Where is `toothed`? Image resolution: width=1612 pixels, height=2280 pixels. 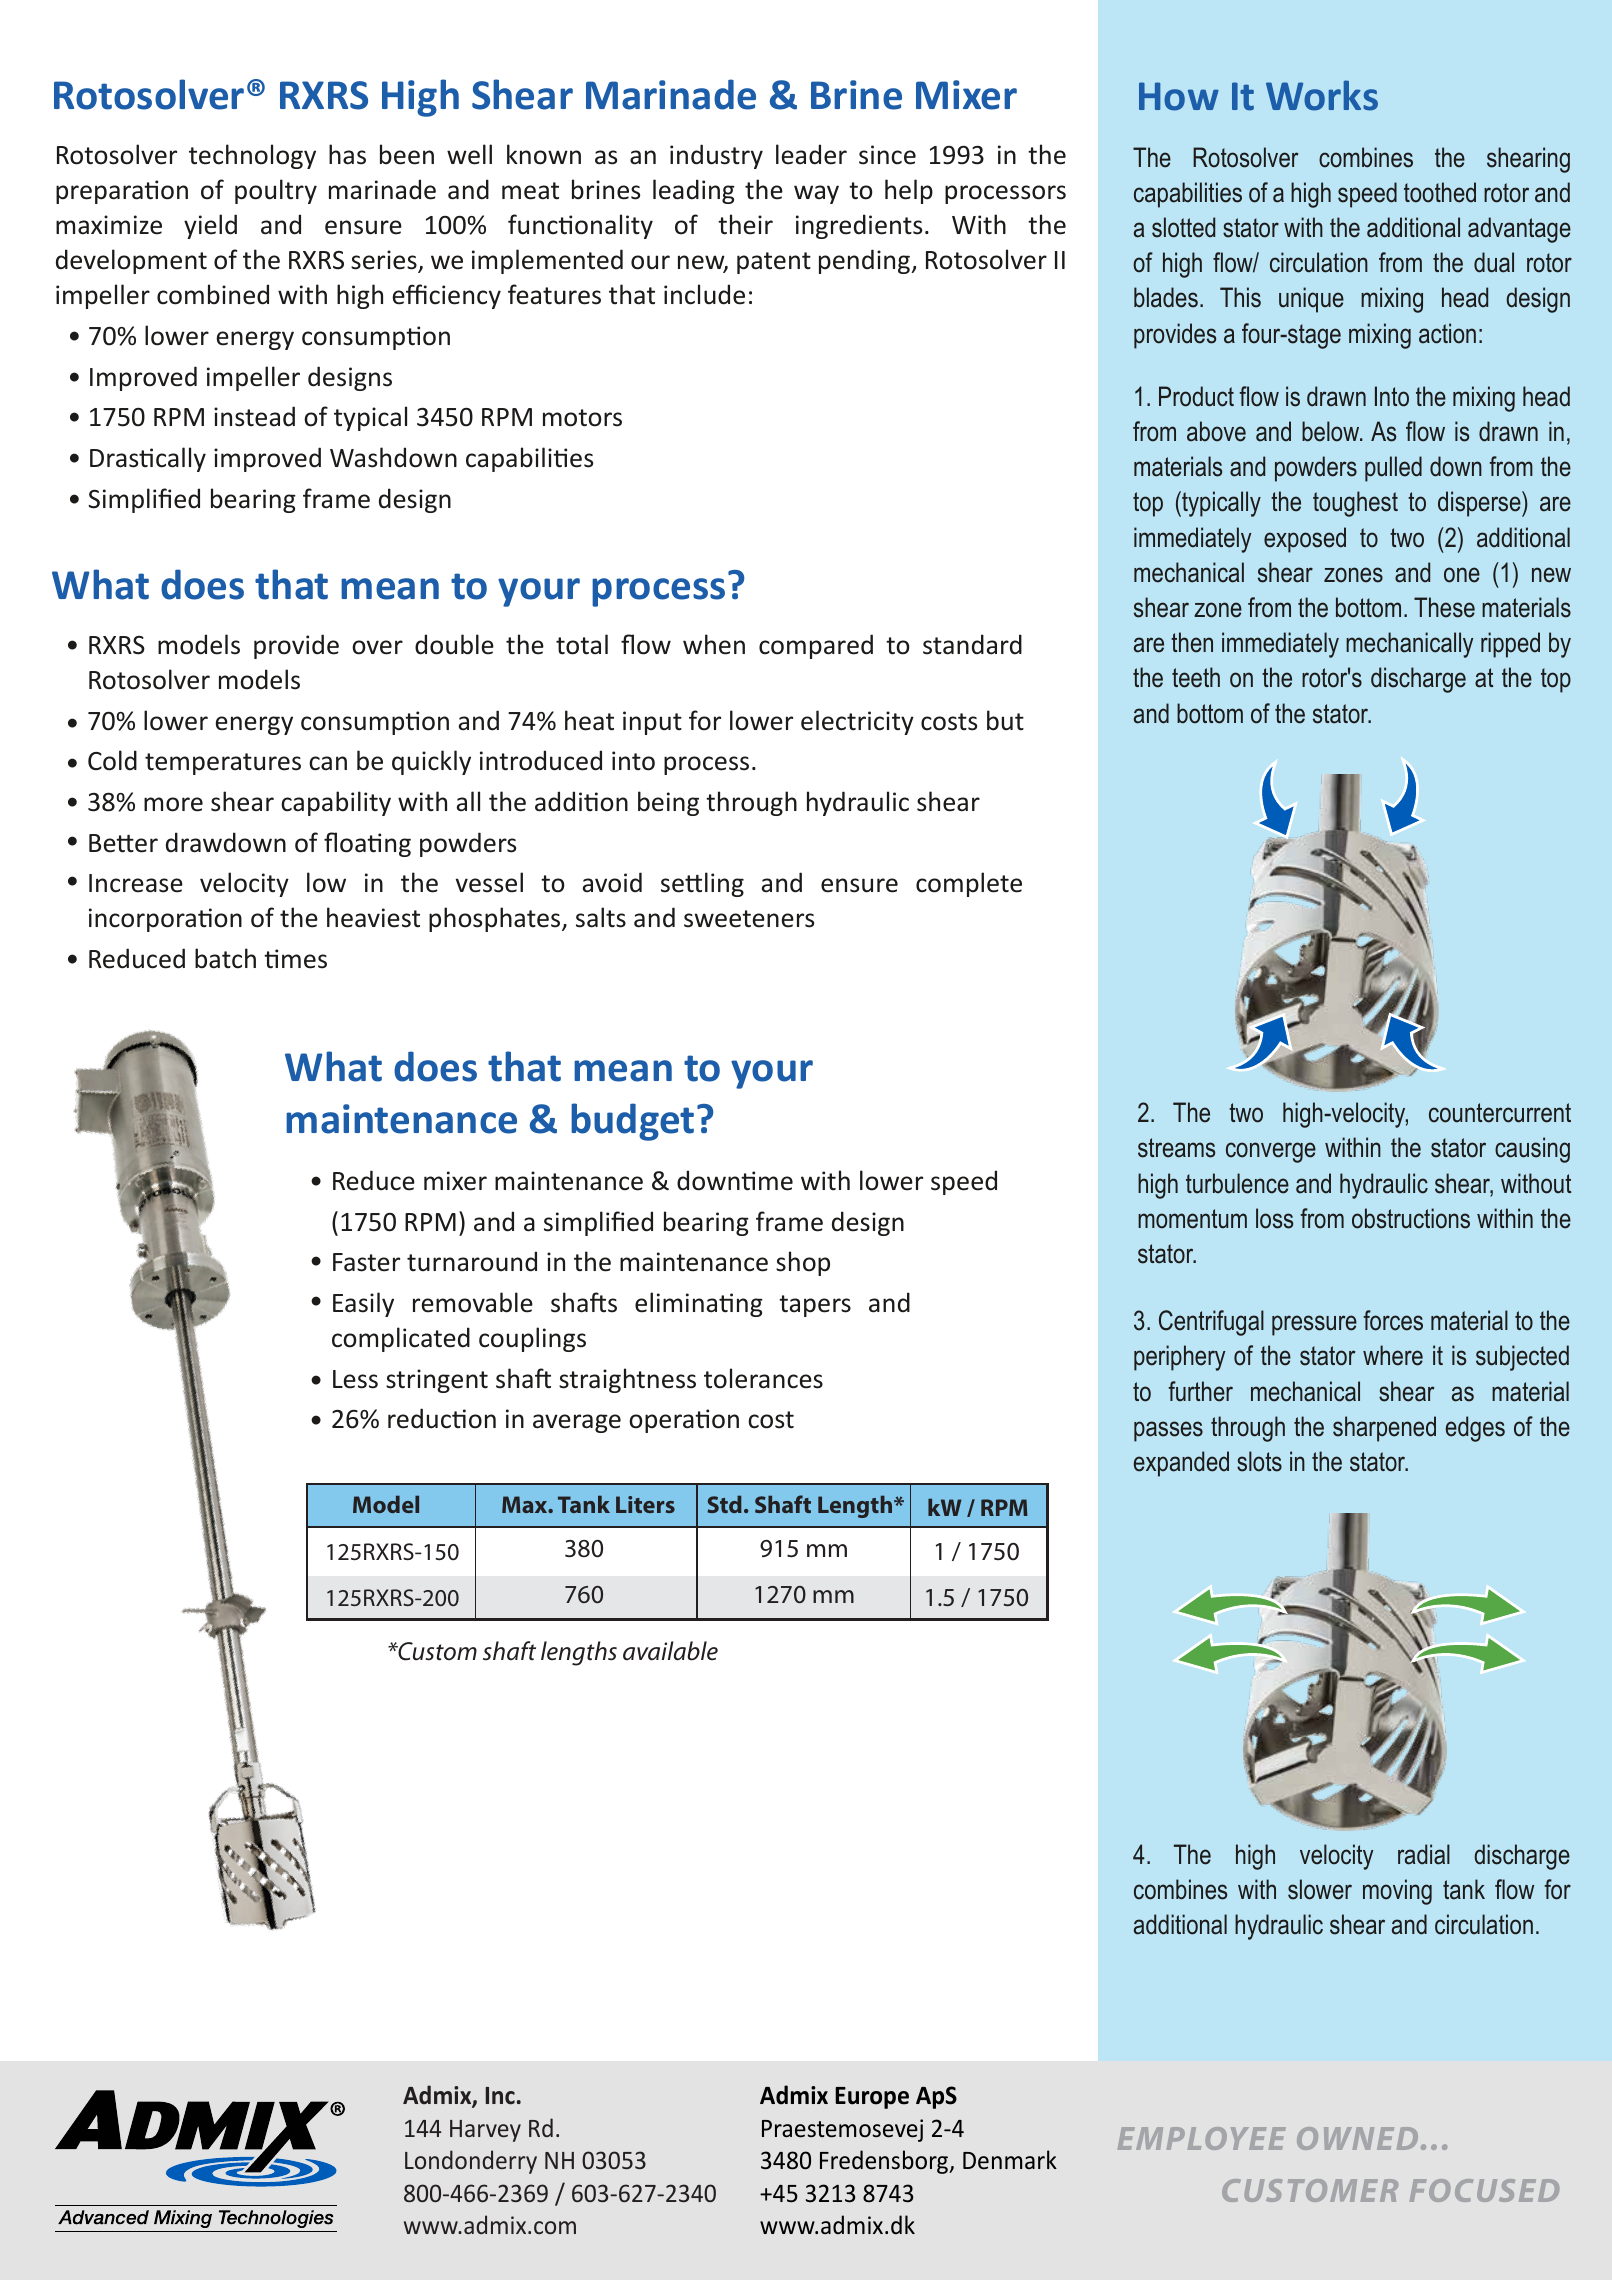
toothed is located at coordinates (1440, 192).
